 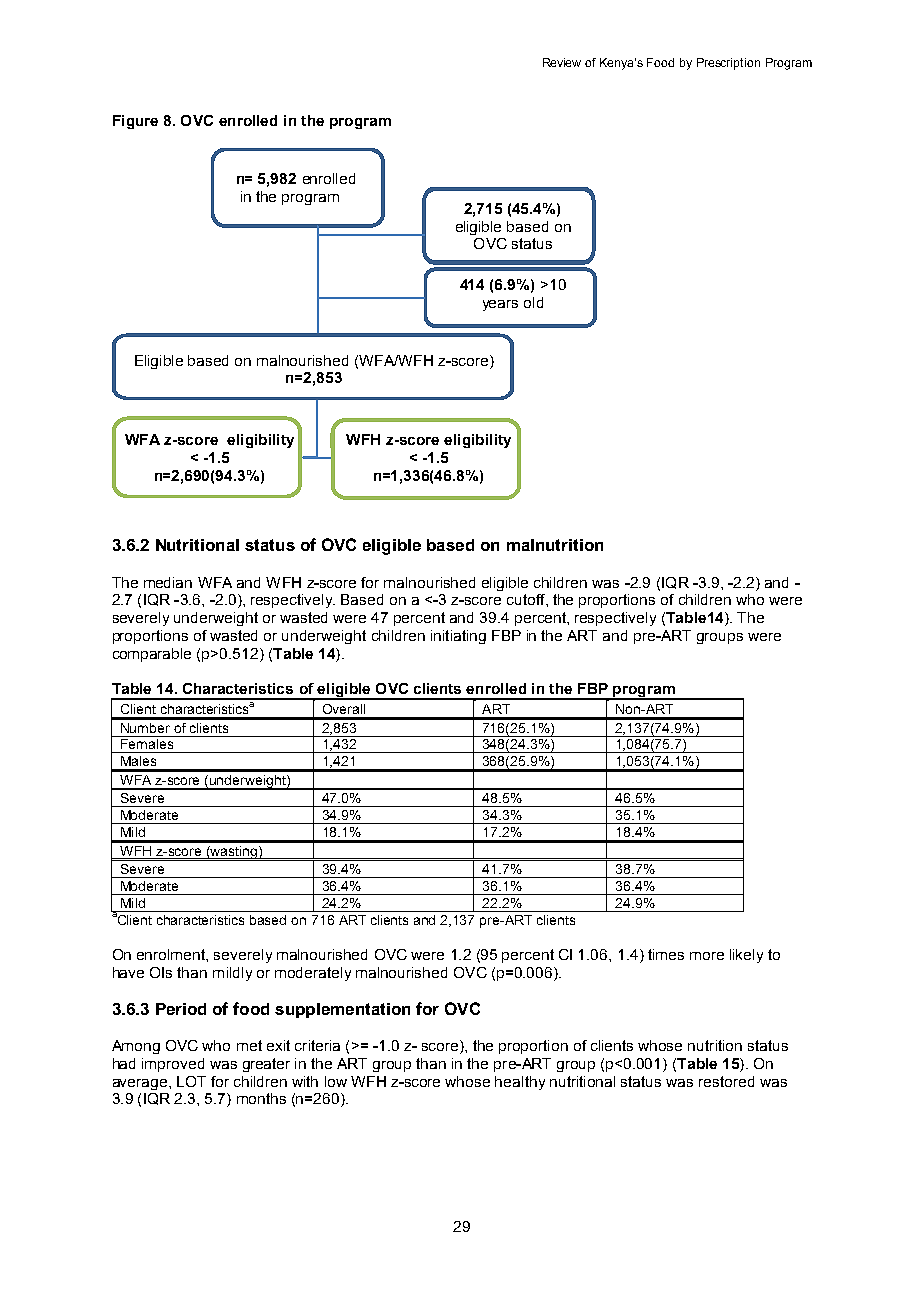 I want to click on supplementation, so click(x=342, y=1010).
